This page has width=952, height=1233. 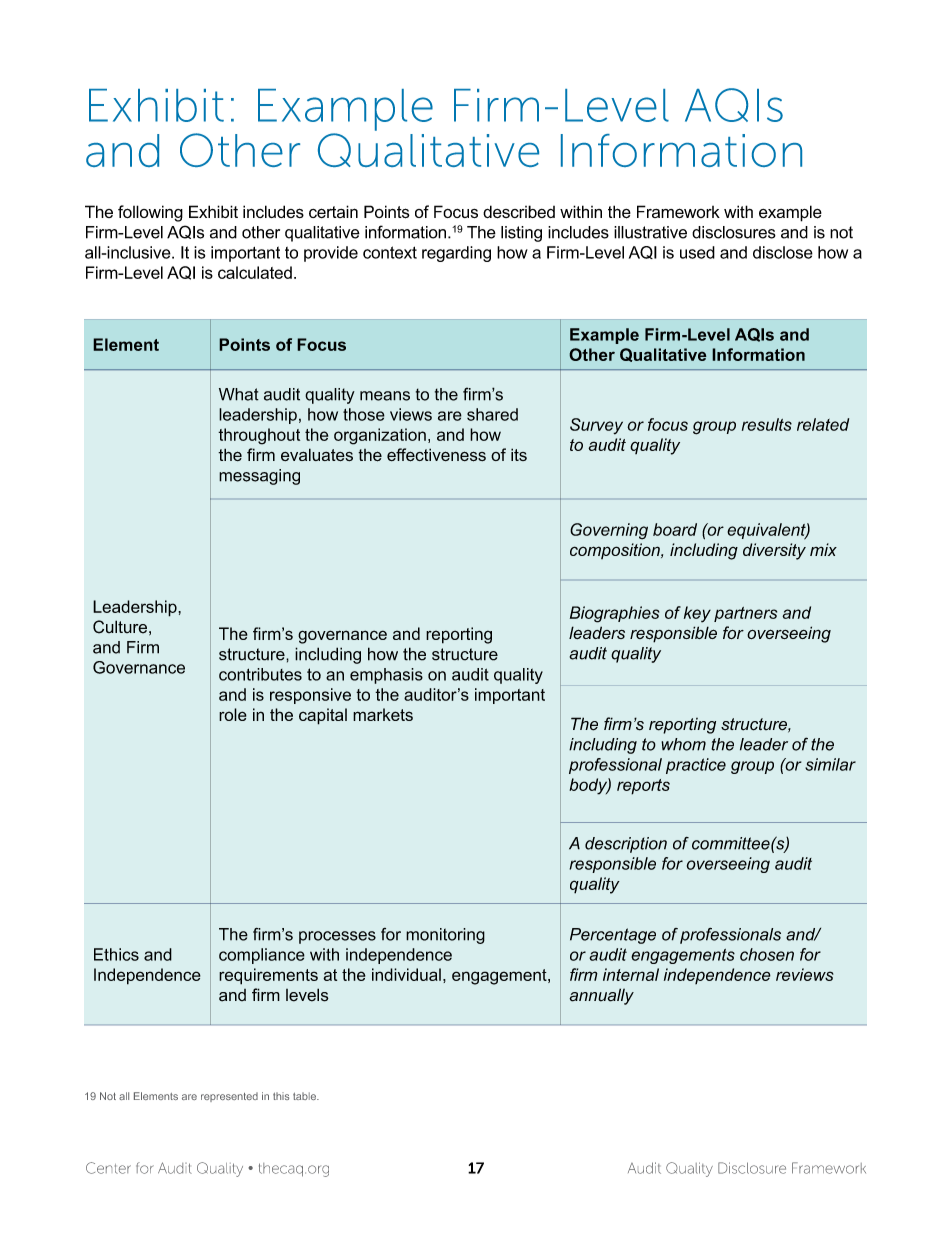 I want to click on annually, so click(x=601, y=996).
